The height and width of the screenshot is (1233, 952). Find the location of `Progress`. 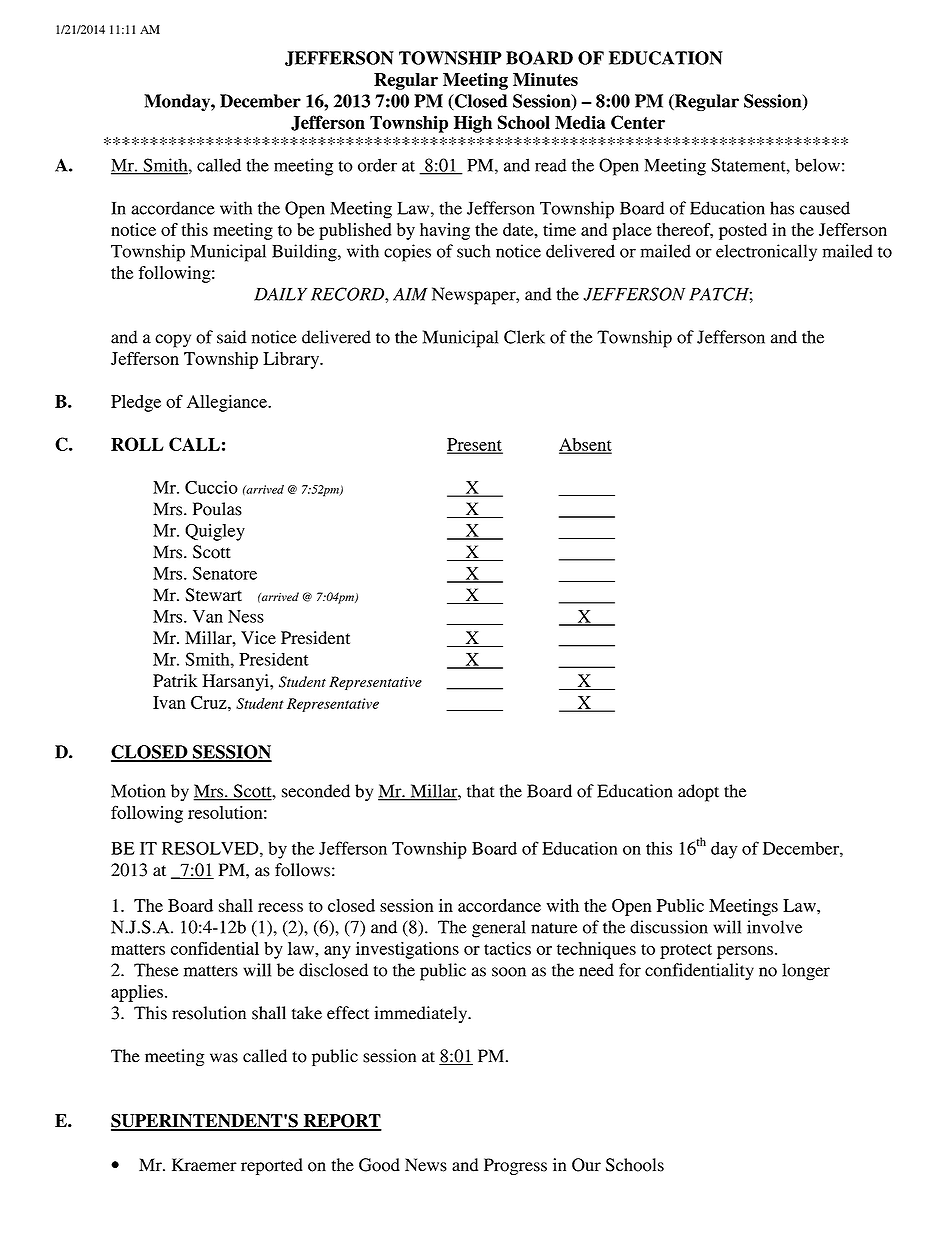

Progress is located at coordinates (515, 1166).
